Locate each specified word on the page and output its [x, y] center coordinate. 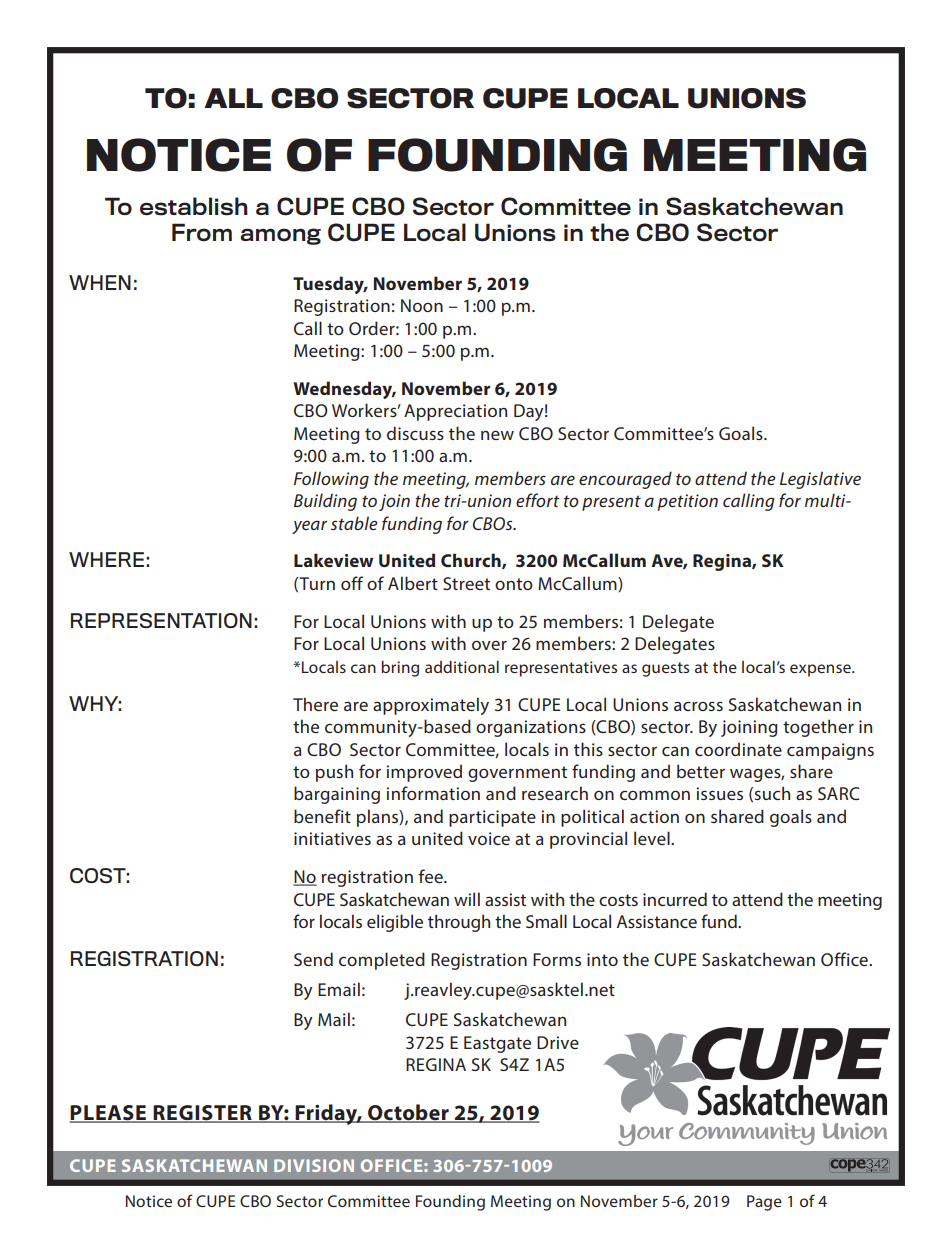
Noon [422, 305]
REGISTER [202, 1114]
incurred [675, 899]
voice [489, 838]
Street [466, 583]
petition [688, 502]
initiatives [332, 838]
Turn [317, 583]
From [202, 232]
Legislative [820, 480]
